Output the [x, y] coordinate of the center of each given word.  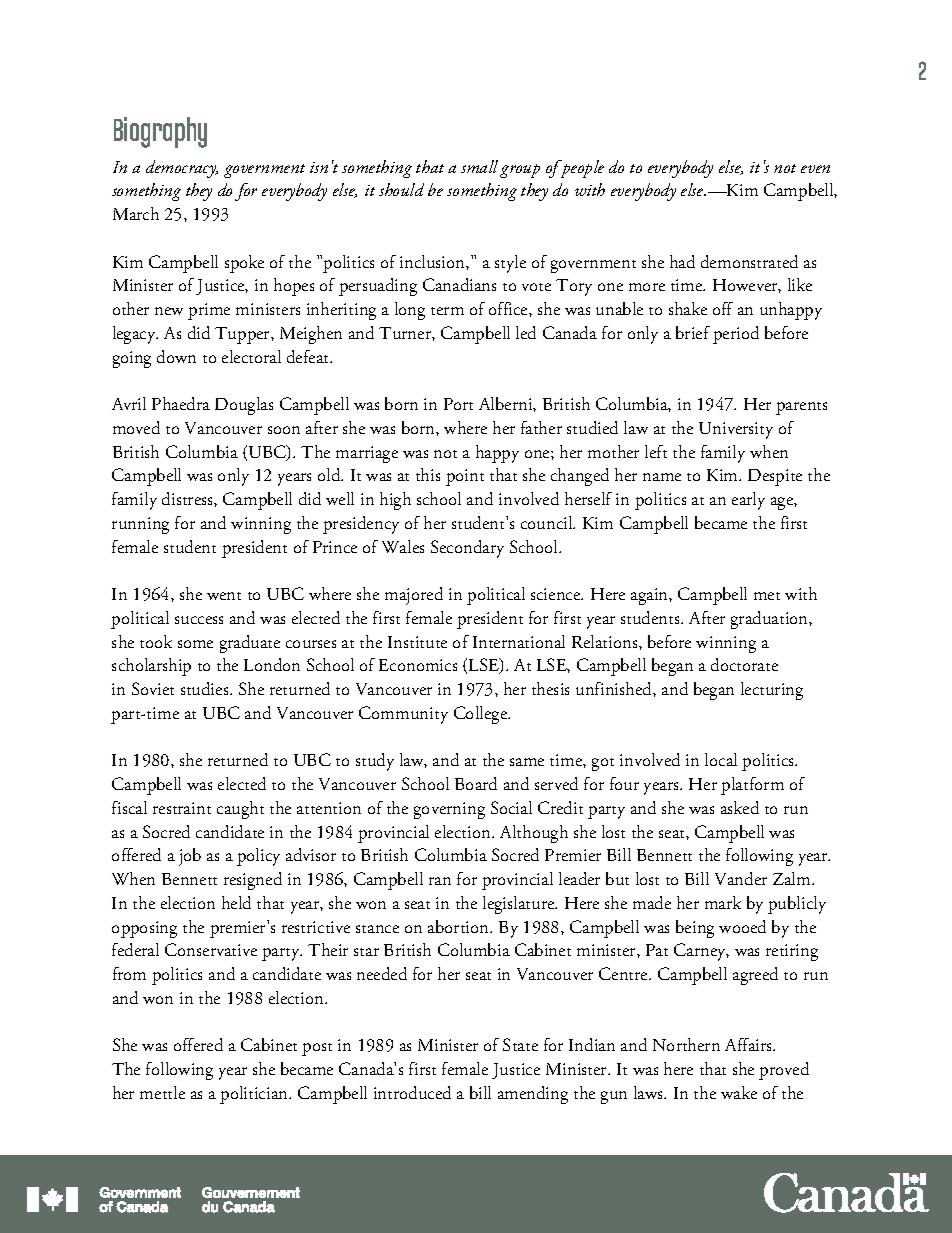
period [736, 335]
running [140, 525]
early [748, 501]
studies [206, 688]
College [482, 715]
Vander [741, 878]
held [236, 902]
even [815, 169]
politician [255, 1095]
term [447, 311]
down [176, 356]
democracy [182, 169]
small [479, 166]
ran [440, 881]
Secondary [467, 549]
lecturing [772, 691]
